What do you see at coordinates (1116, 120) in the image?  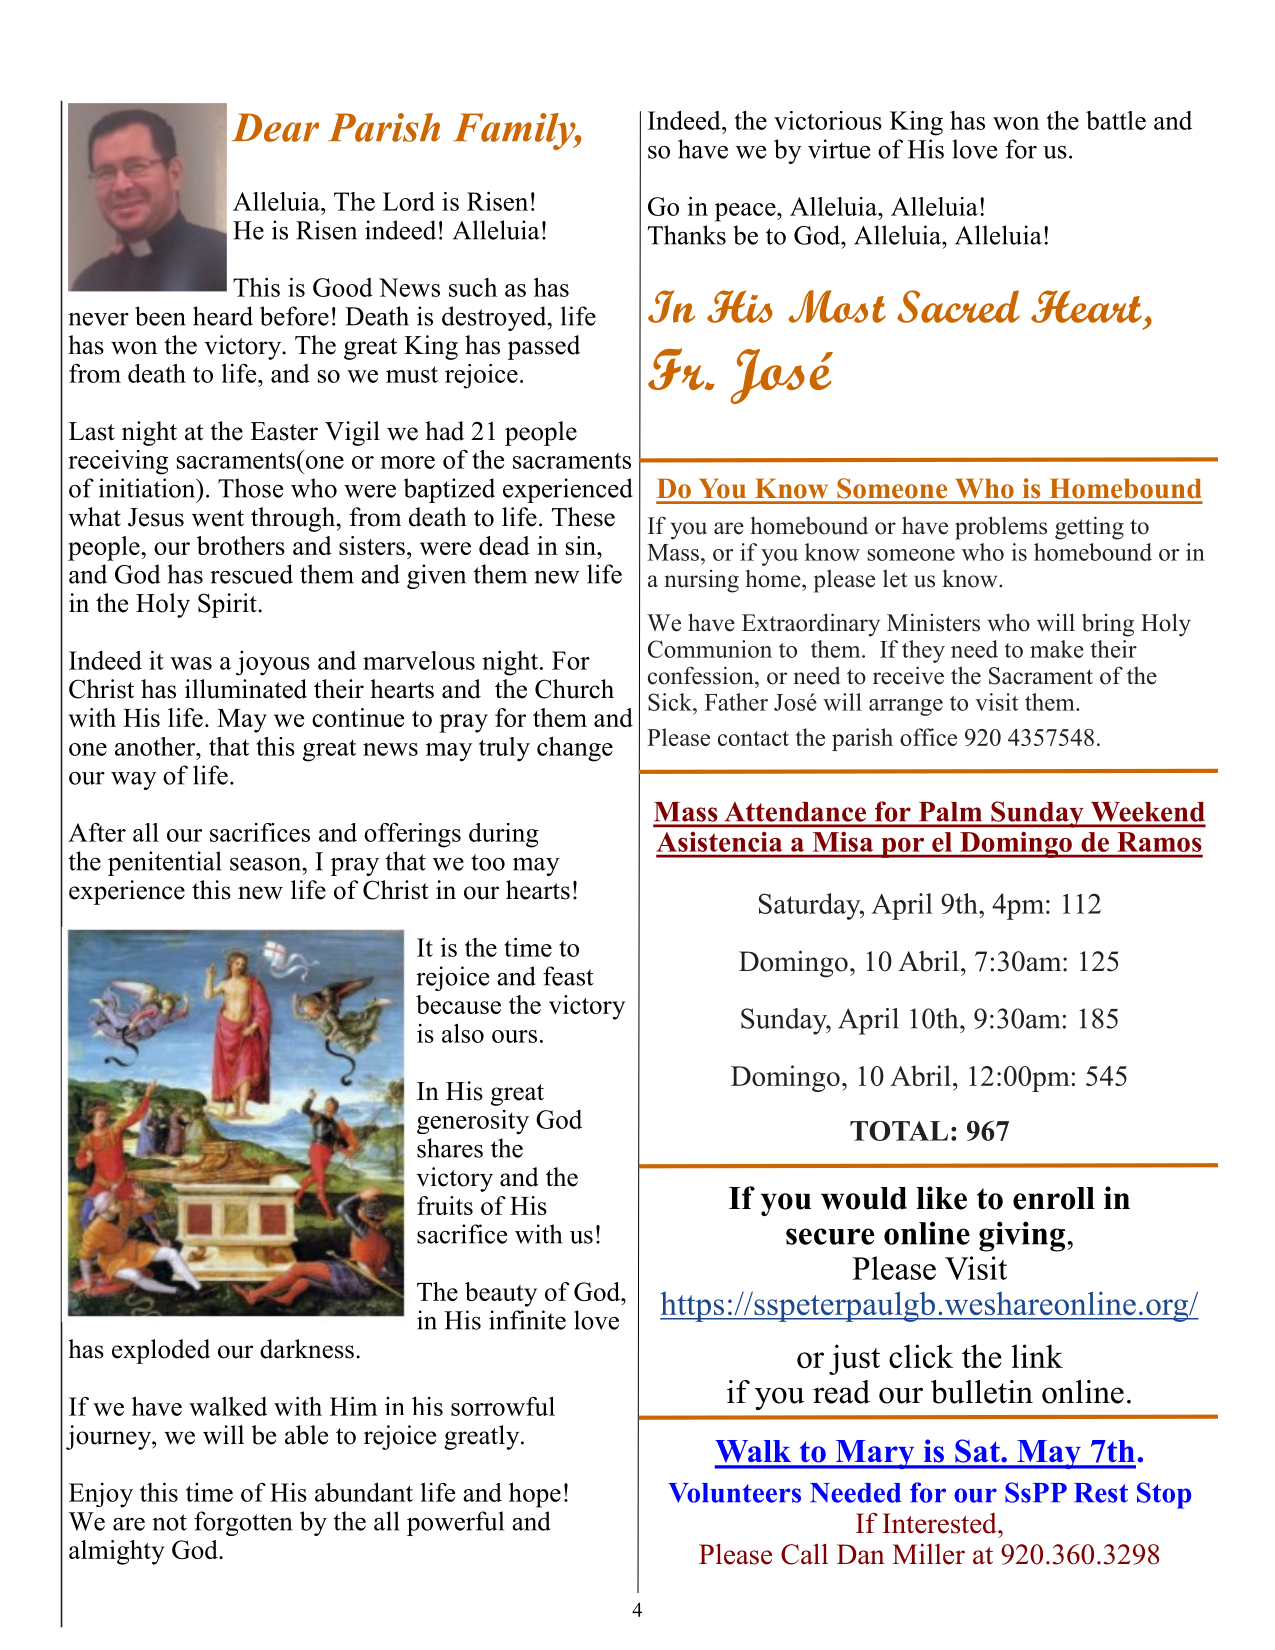 I see `battle` at bounding box center [1116, 120].
